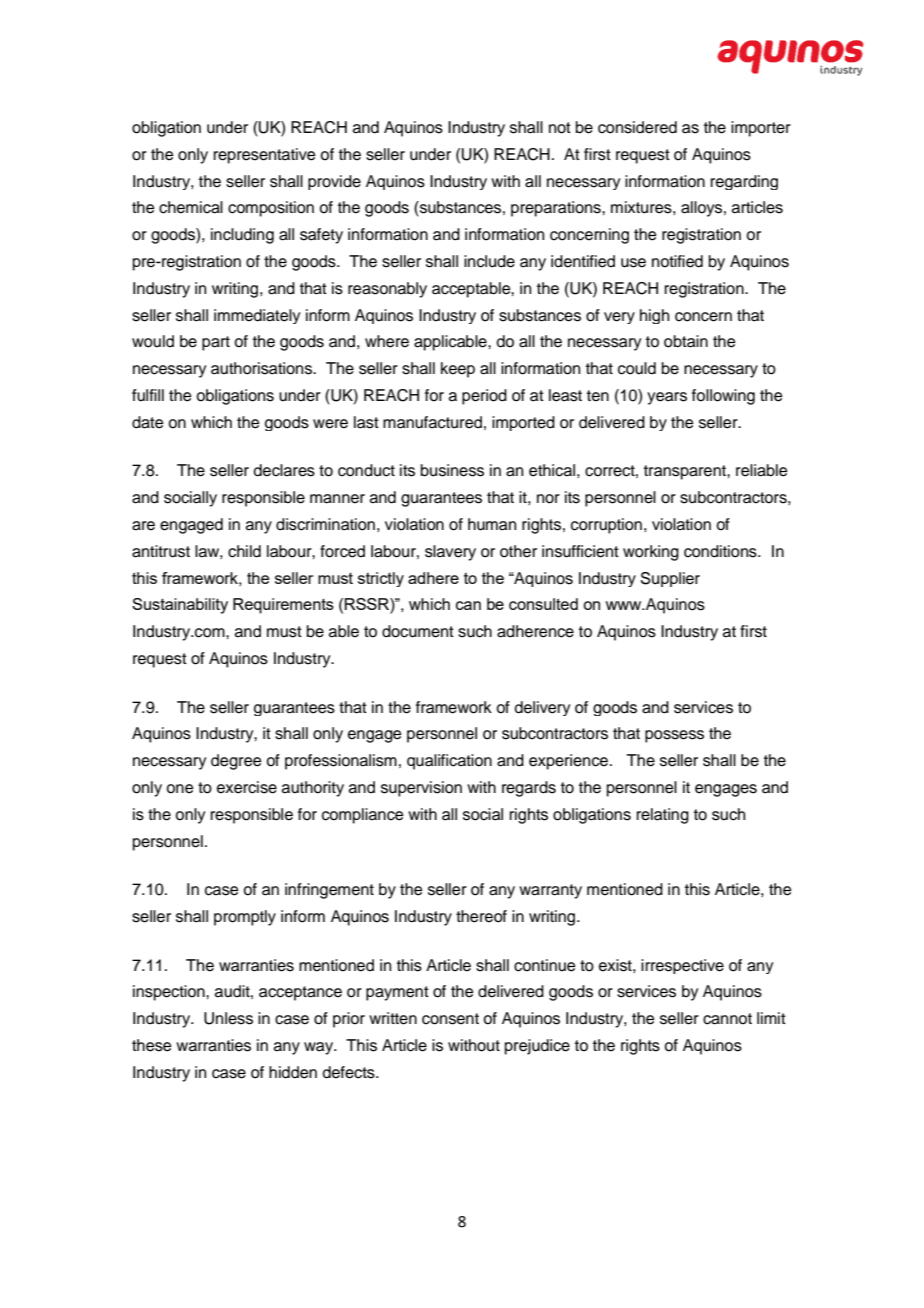 The image size is (924, 1308). What do you see at coordinates (418, 631) in the screenshot?
I see `document` at bounding box center [418, 631].
